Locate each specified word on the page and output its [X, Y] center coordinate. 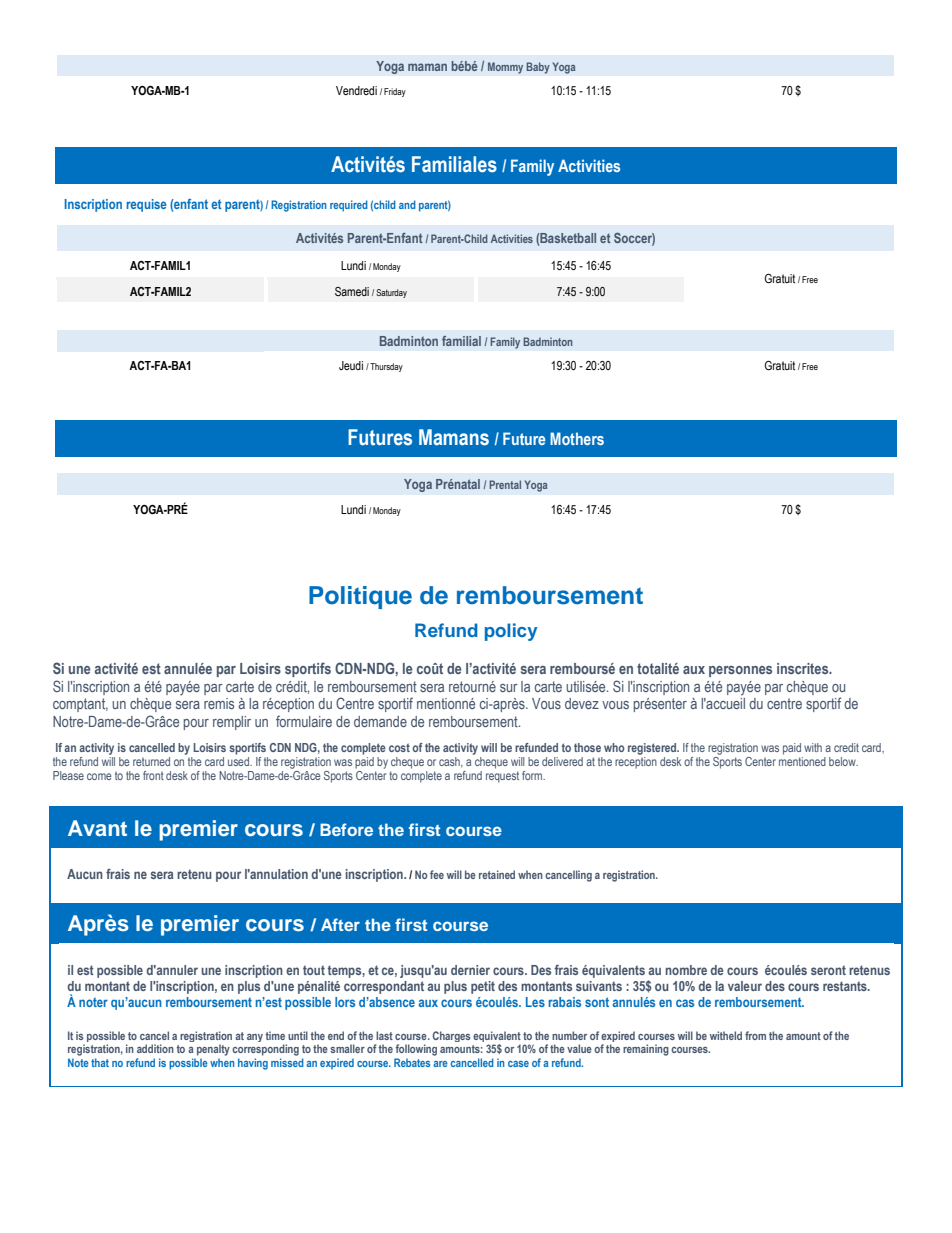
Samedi [352, 291]
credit [846, 747]
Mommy [505, 68]
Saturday [391, 293]
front [153, 775]
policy [511, 632]
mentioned [802, 761]
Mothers [577, 438]
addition [155, 1048]
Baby [538, 68]
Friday [395, 92]
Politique [360, 597]
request [502, 777]
